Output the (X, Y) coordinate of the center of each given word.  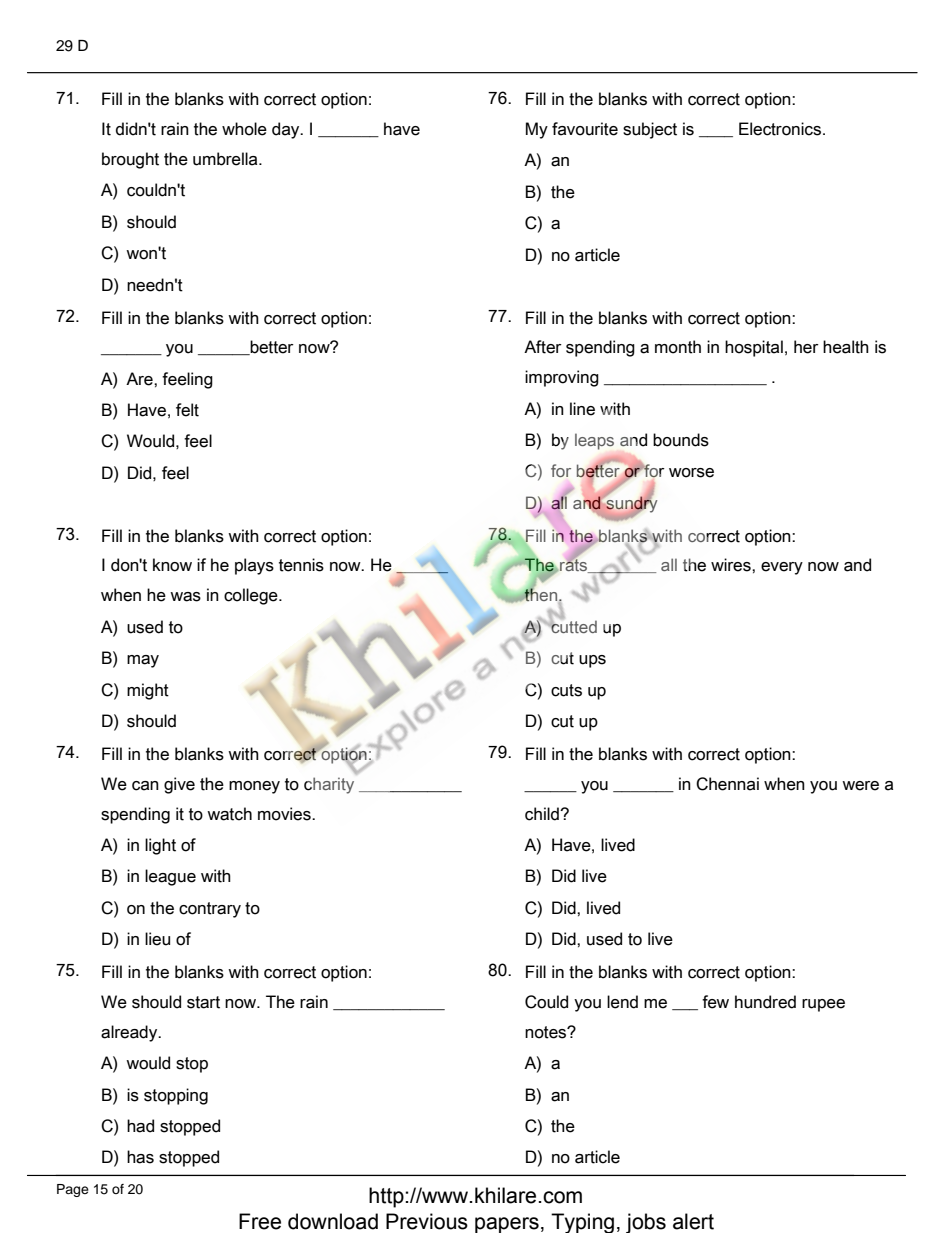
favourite (585, 129)
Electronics (781, 129)
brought (130, 160)
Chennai (727, 784)
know (172, 565)
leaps (594, 441)
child (543, 814)
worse (691, 473)
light (160, 846)
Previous (427, 1221)
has (140, 1157)
